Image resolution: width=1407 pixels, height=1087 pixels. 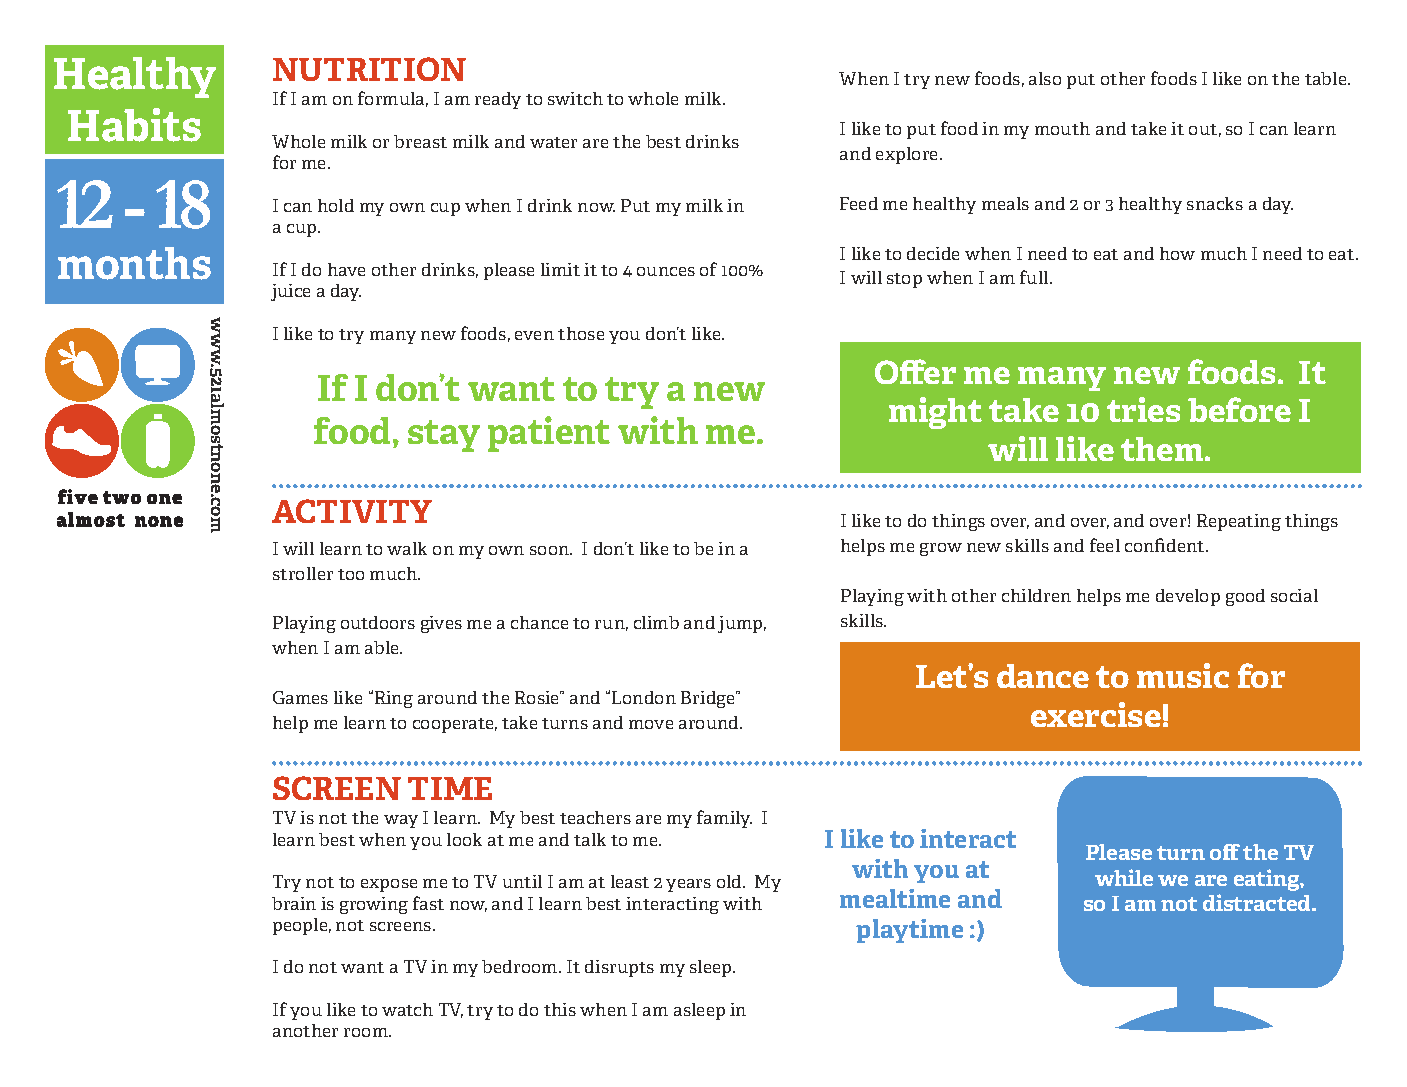 What do you see at coordinates (709, 699) in the page?
I see `Bridge` at bounding box center [709, 699].
